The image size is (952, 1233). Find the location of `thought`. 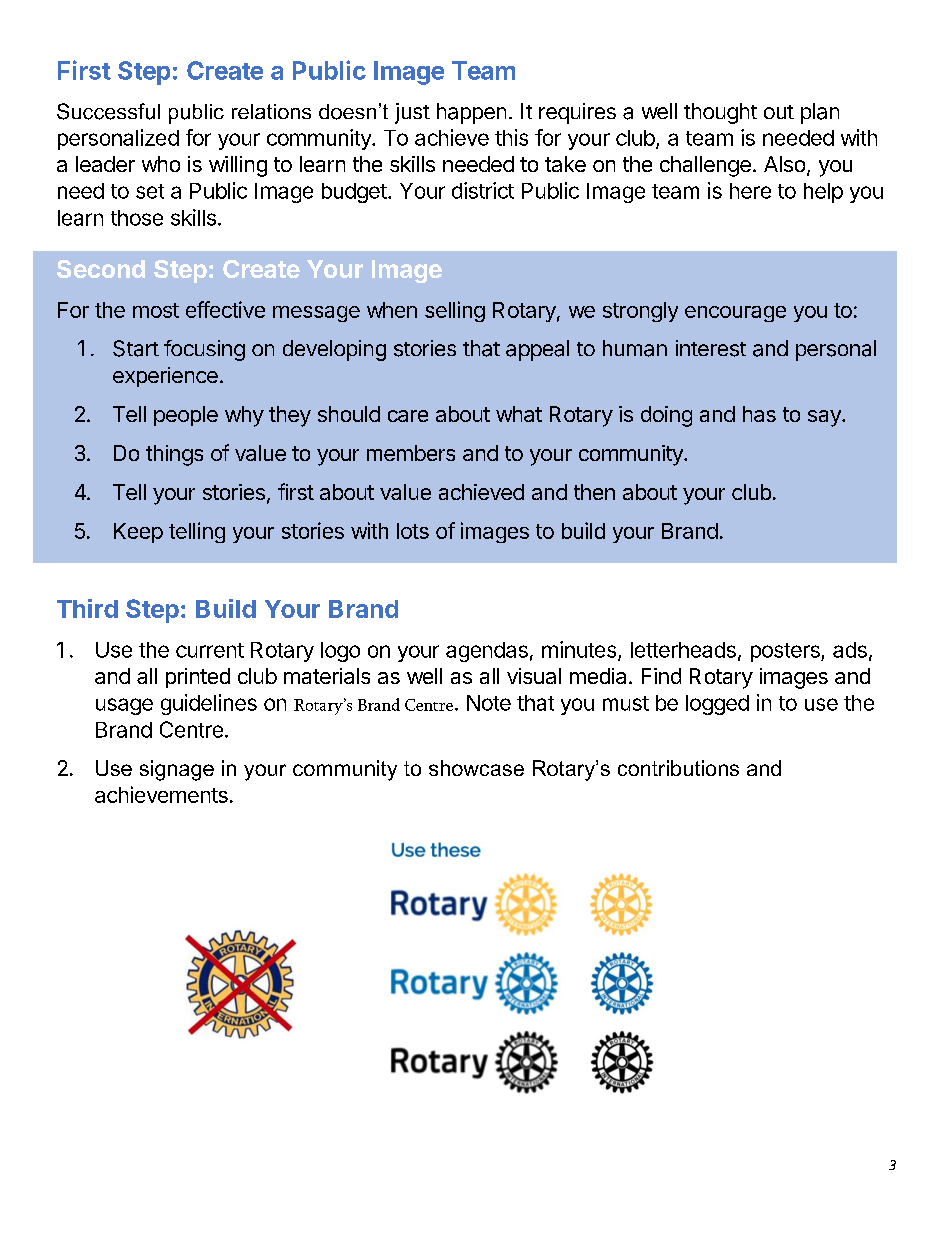

thought is located at coordinates (720, 113).
